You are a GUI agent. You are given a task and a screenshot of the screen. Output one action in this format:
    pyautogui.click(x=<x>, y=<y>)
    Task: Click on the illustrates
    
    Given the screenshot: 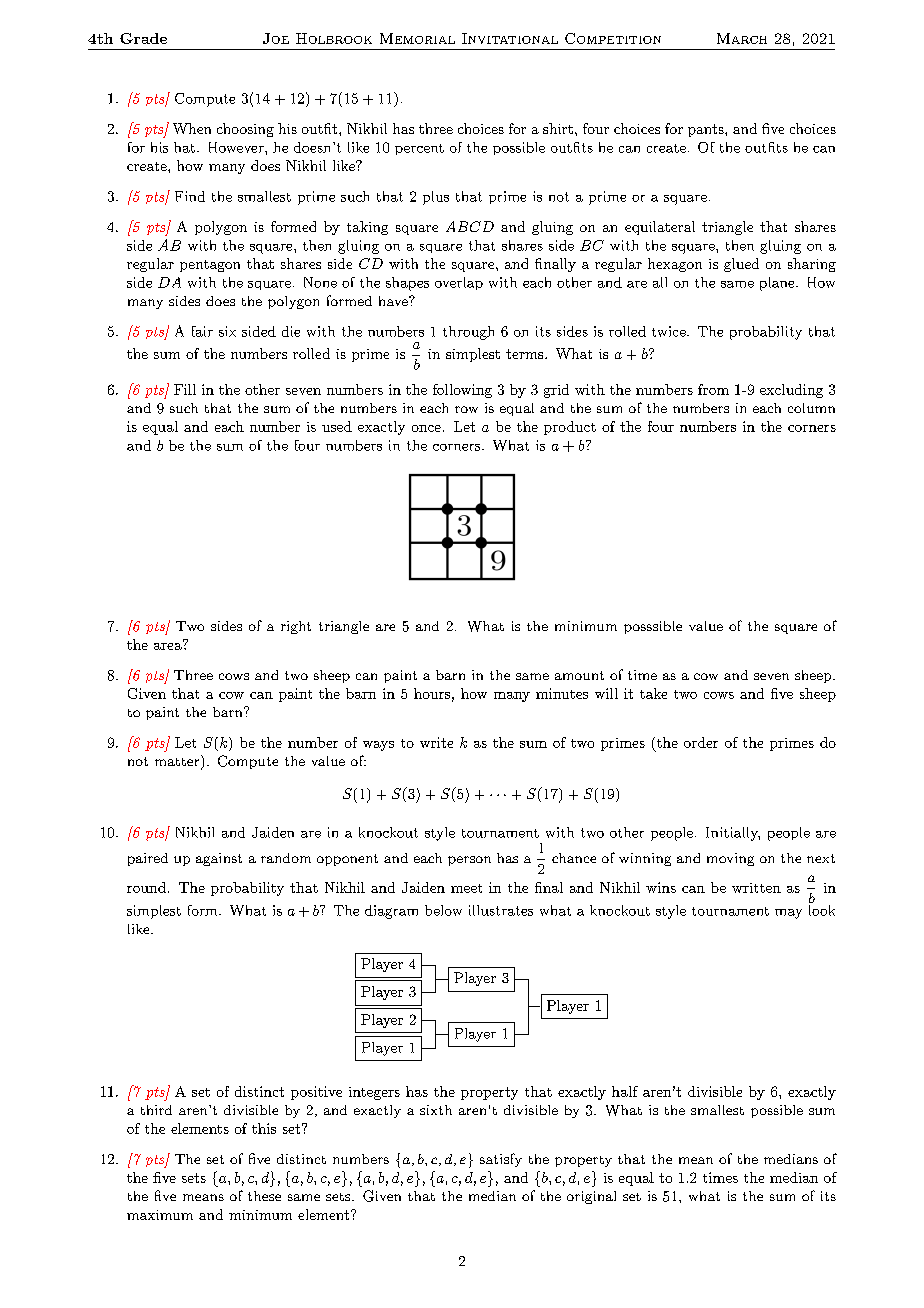 What is the action you would take?
    pyautogui.click(x=501, y=910)
